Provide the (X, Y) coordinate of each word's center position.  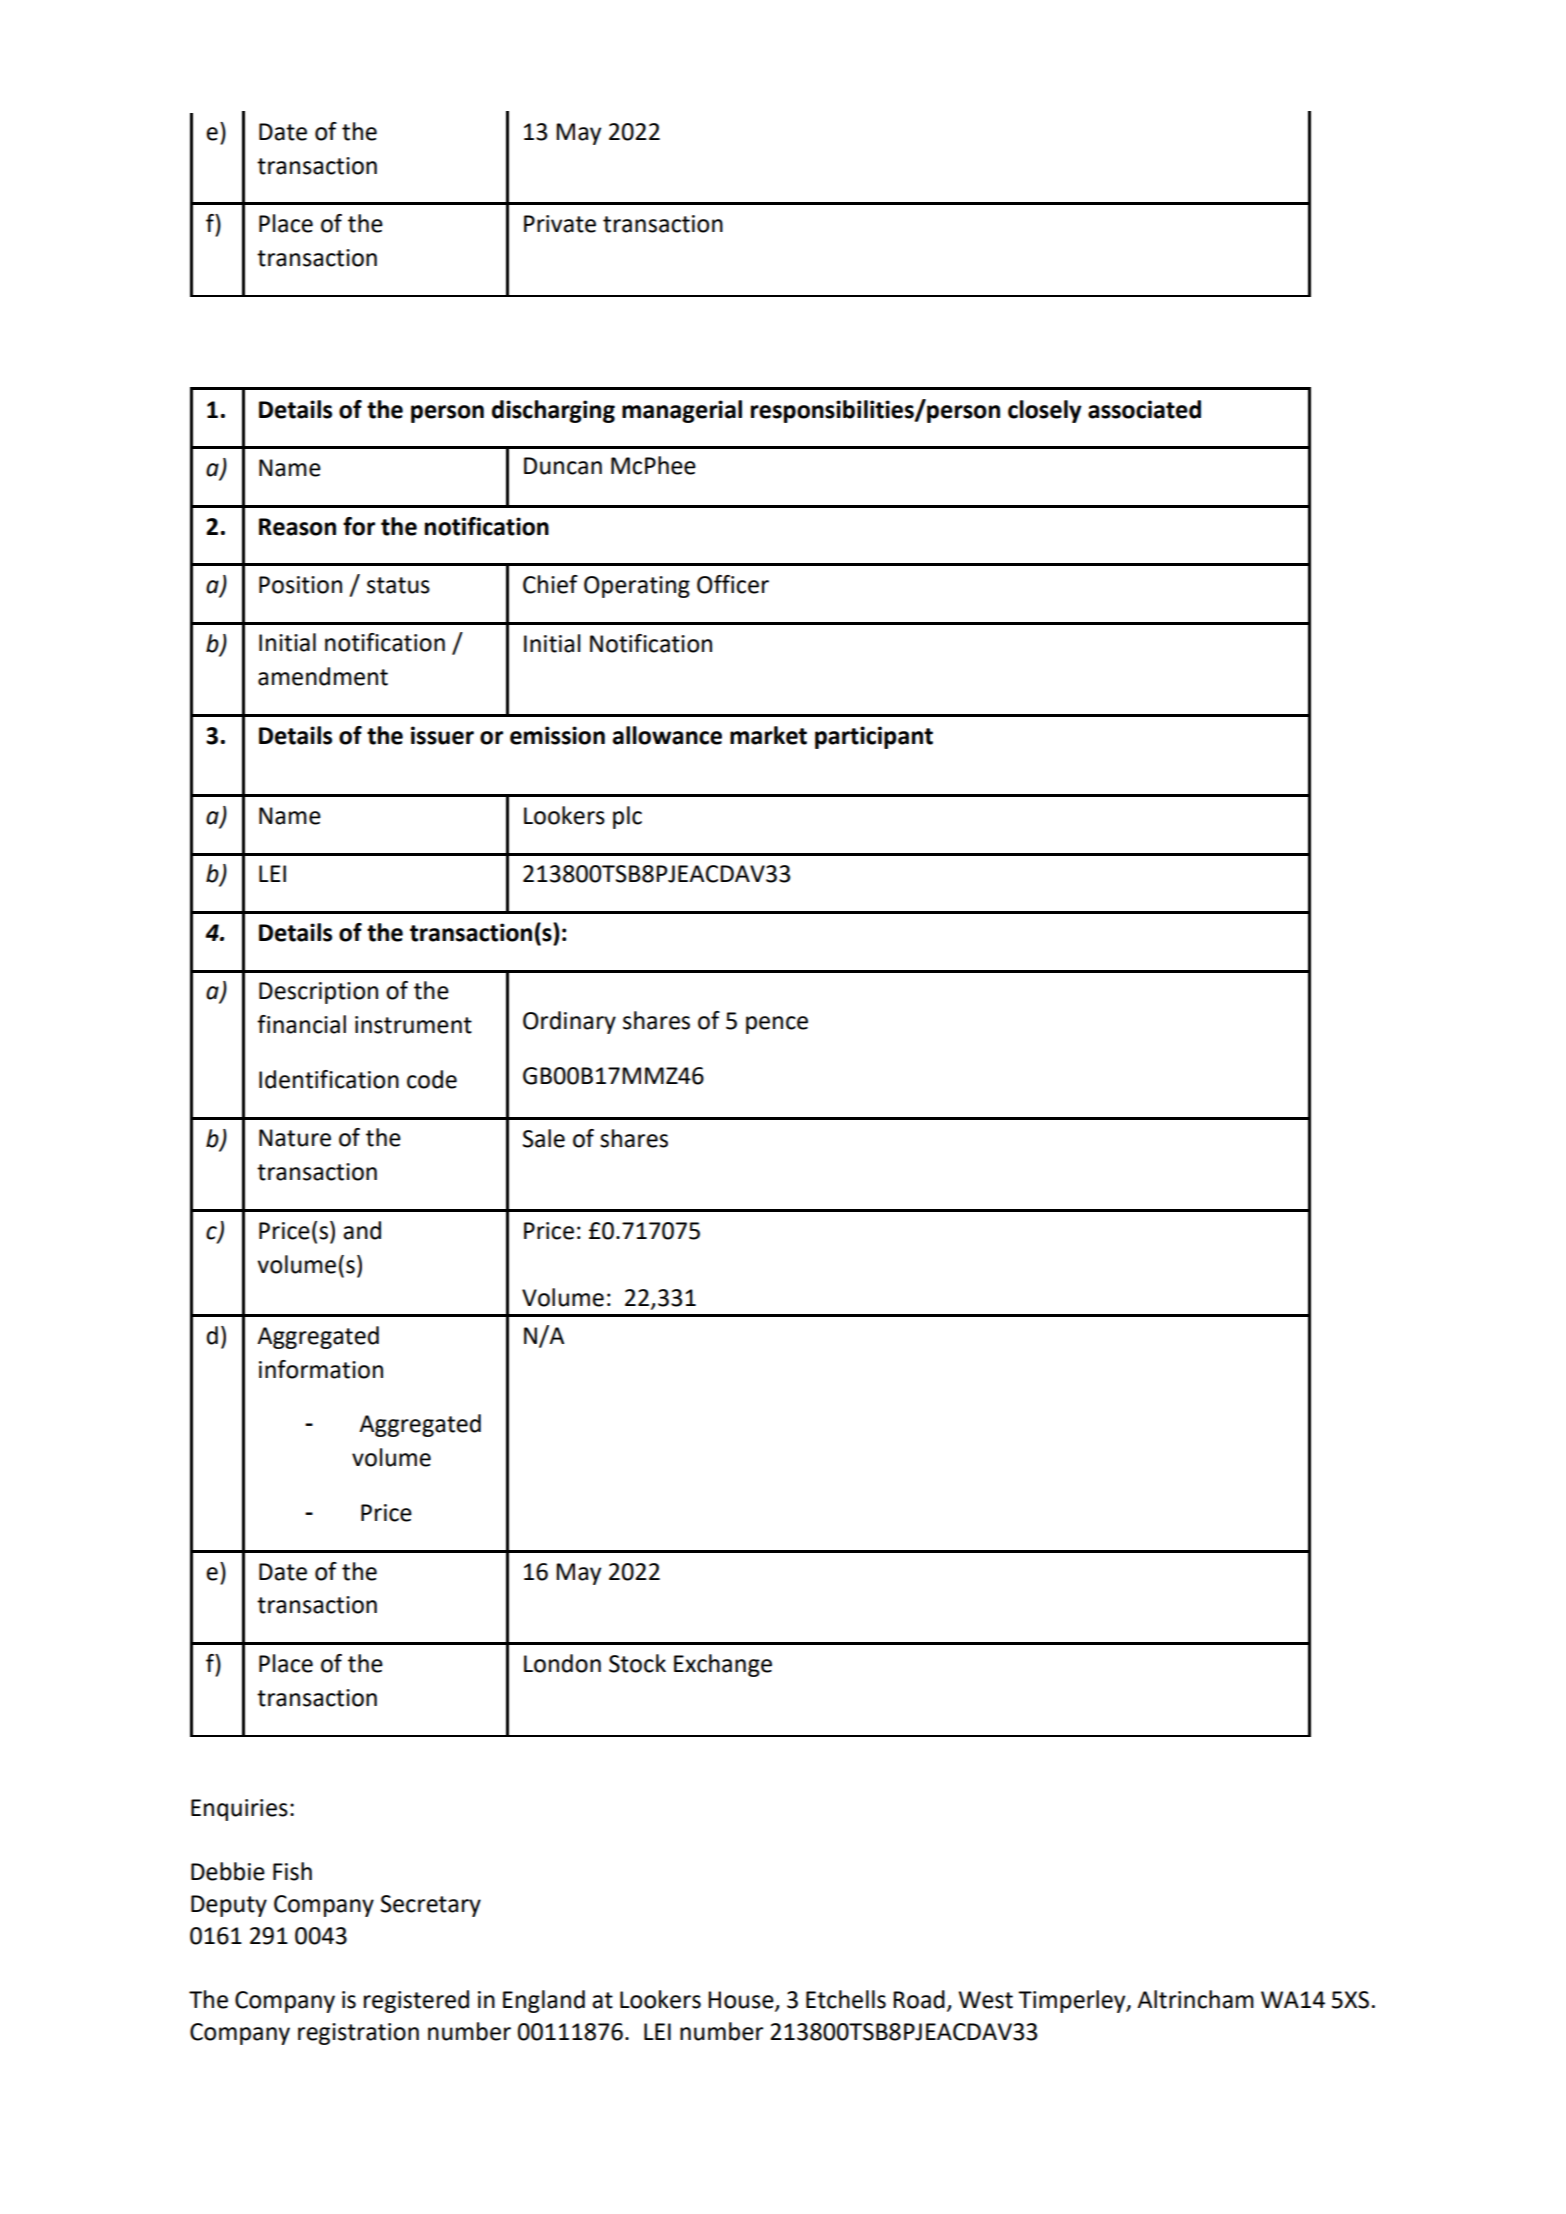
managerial (682, 411)
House (742, 2001)
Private (560, 224)
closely (1045, 411)
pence (777, 1025)
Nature (295, 1138)
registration (358, 2034)
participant (874, 737)
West (985, 2000)
